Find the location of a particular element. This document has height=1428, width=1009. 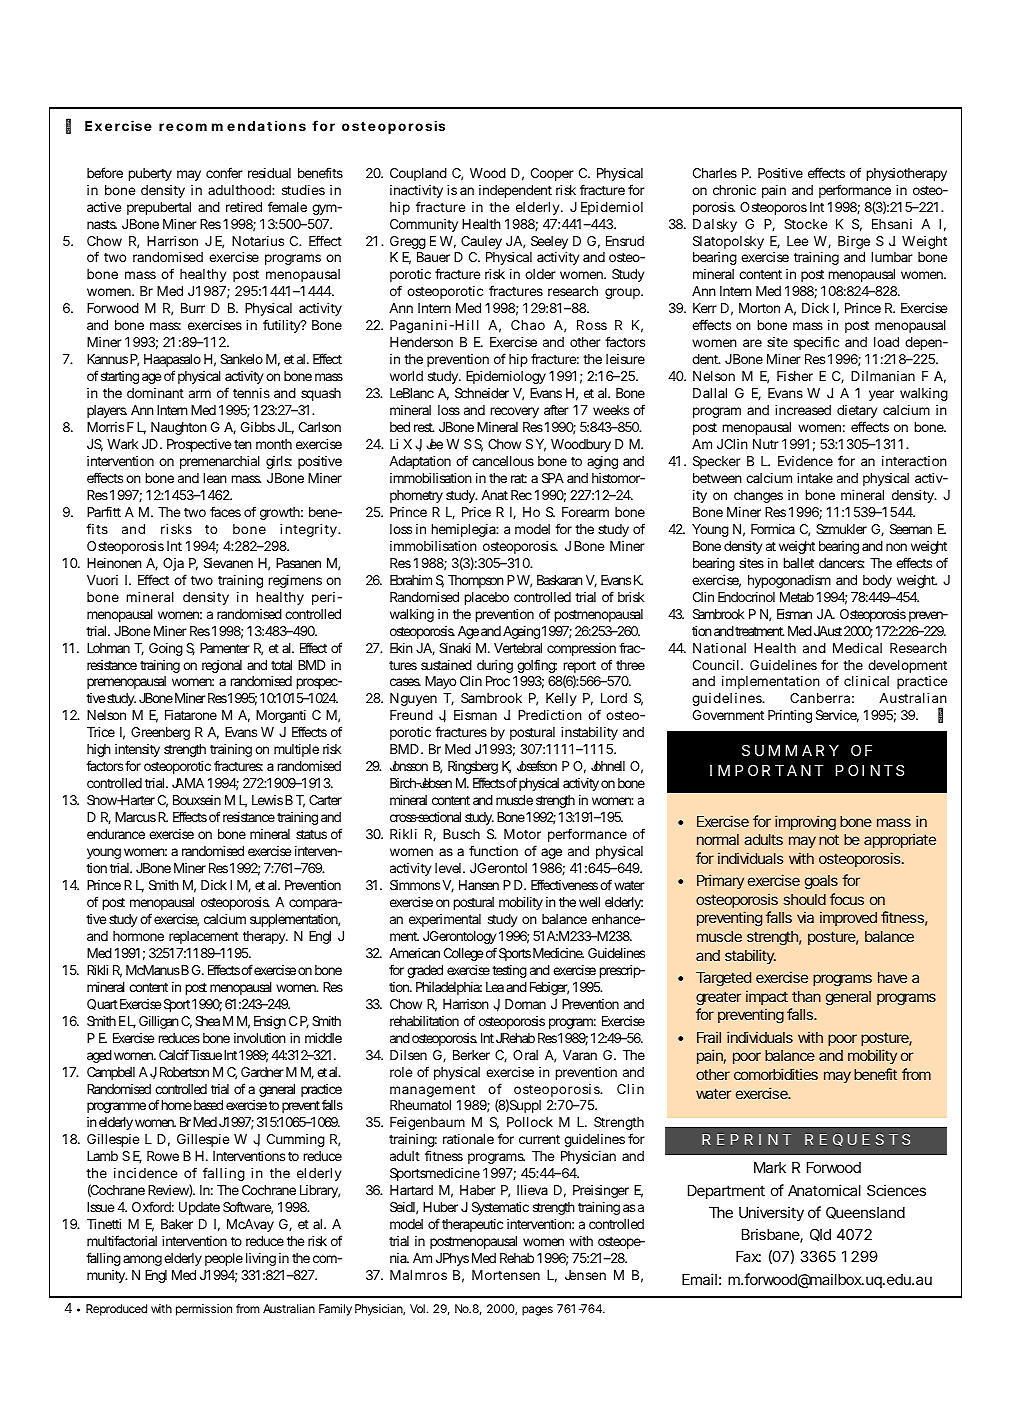

SUMMARY is located at coordinates (790, 750).
